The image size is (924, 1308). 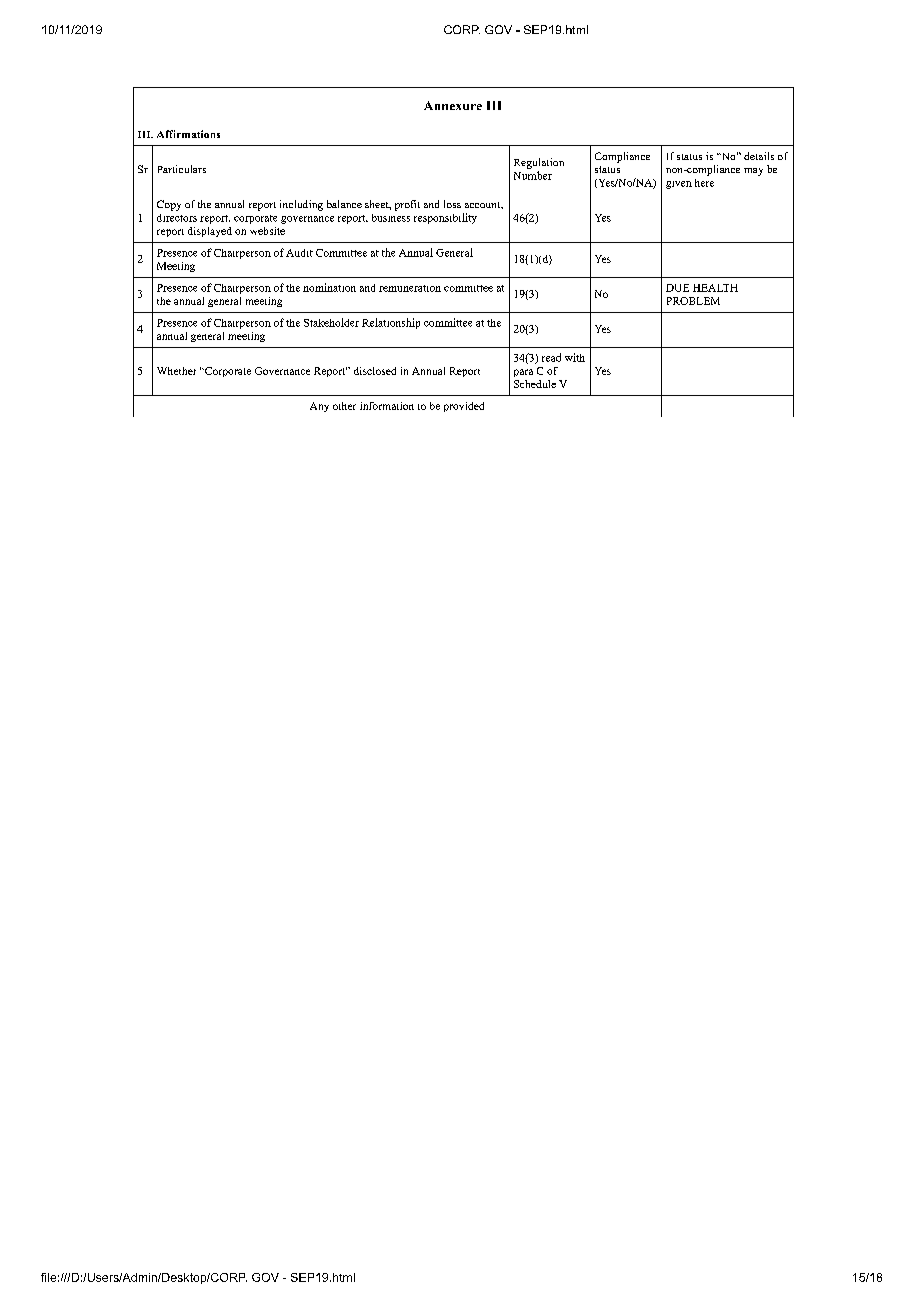 I want to click on loss, so click(x=452, y=204).
